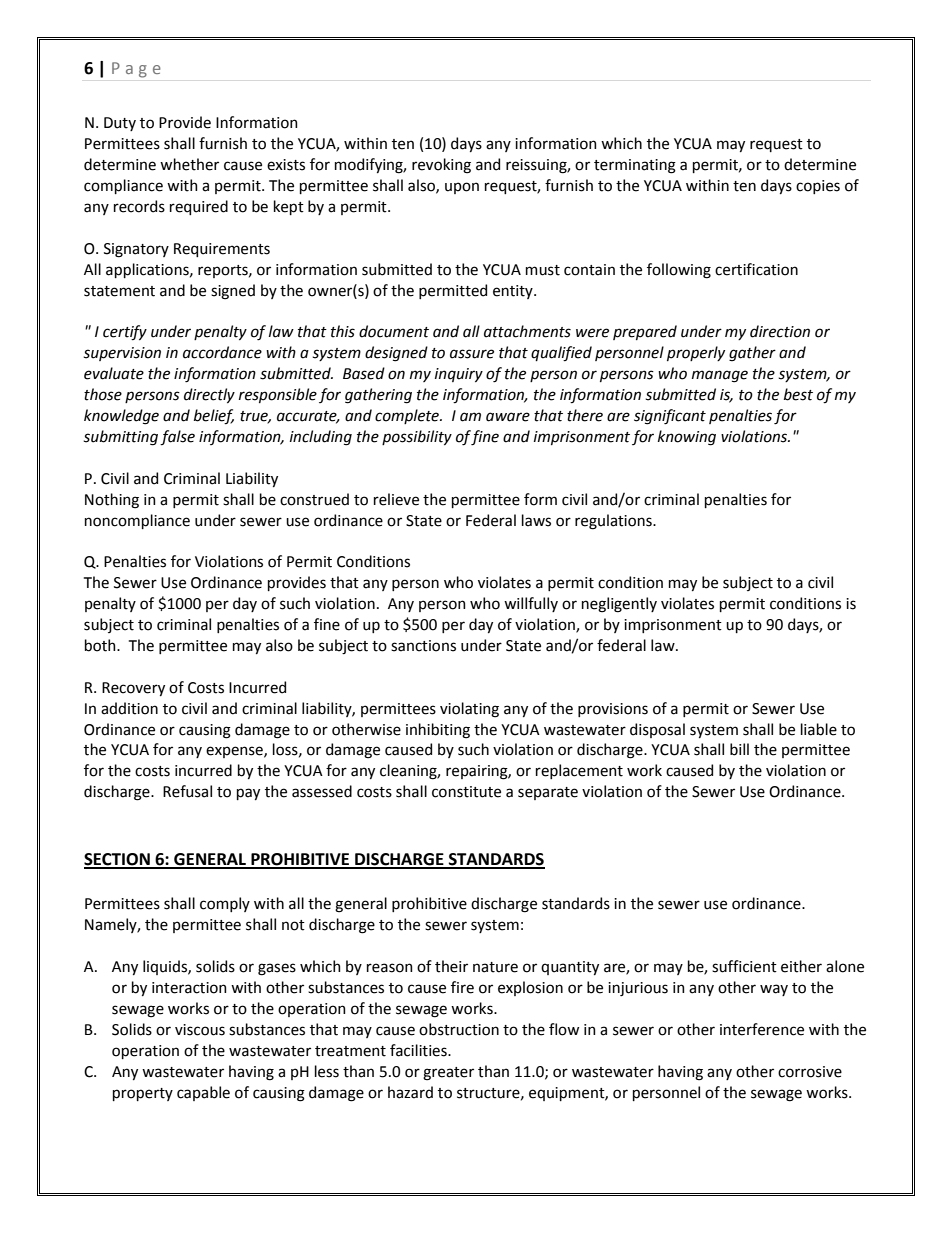 The image size is (952, 1233). Describe the element at coordinates (744, 966) in the document. I see `sufficient` at that location.
